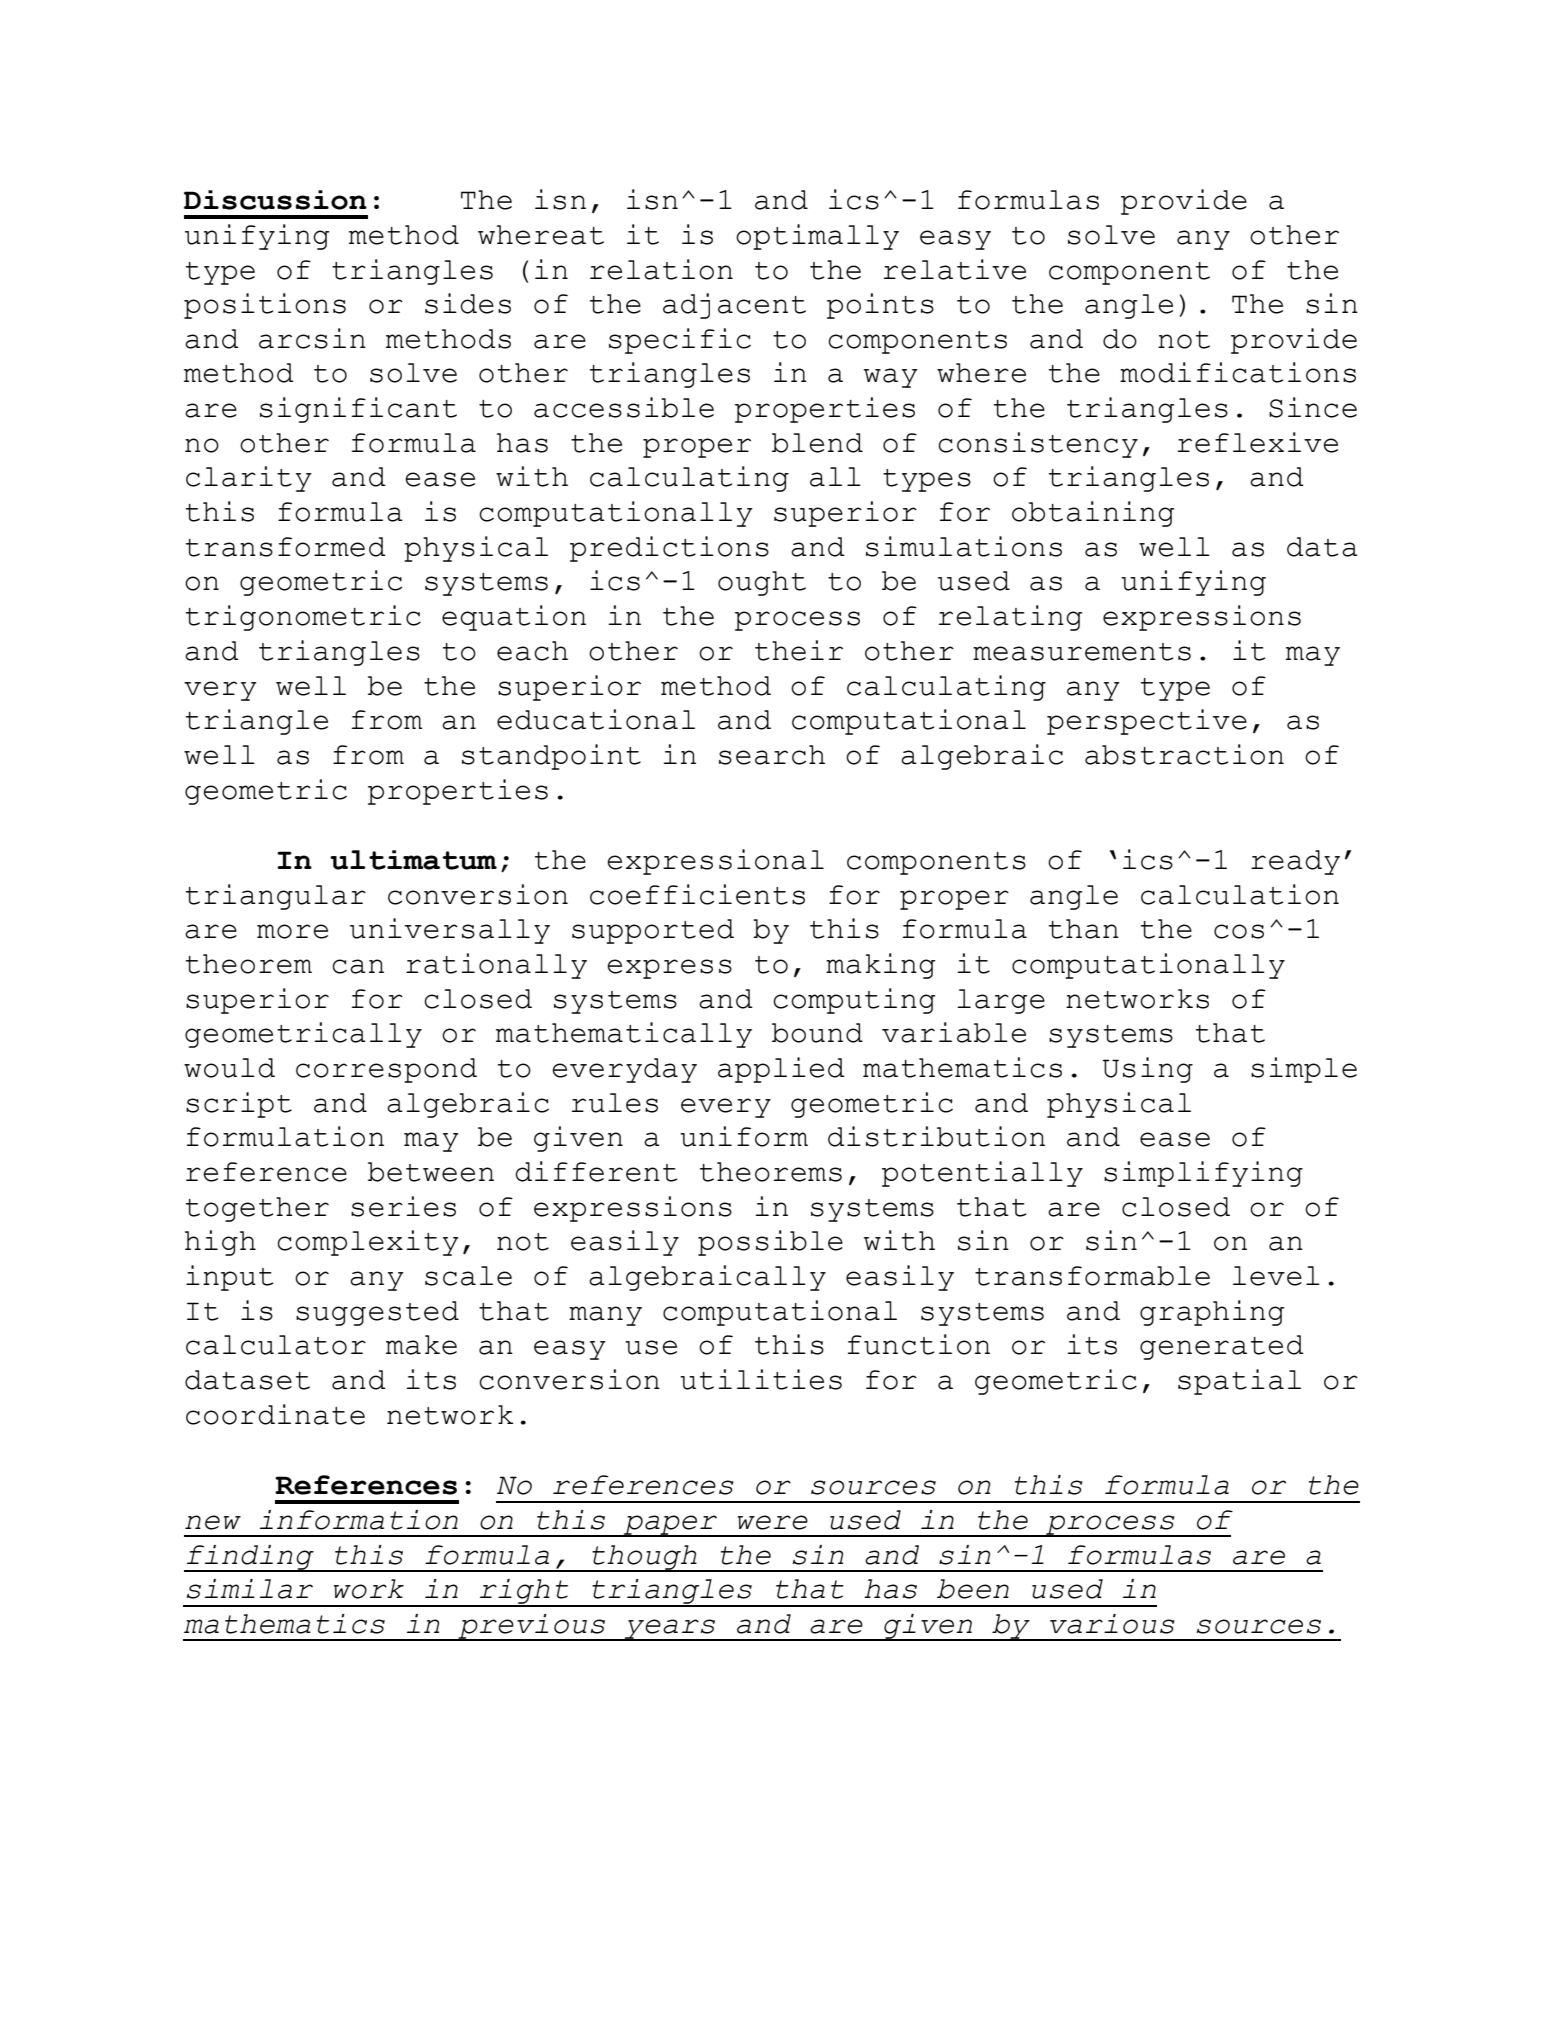 Image resolution: width=1561 pixels, height=2020 pixels. Describe the element at coordinates (744, 1136) in the page. I see `uniform` at that location.
